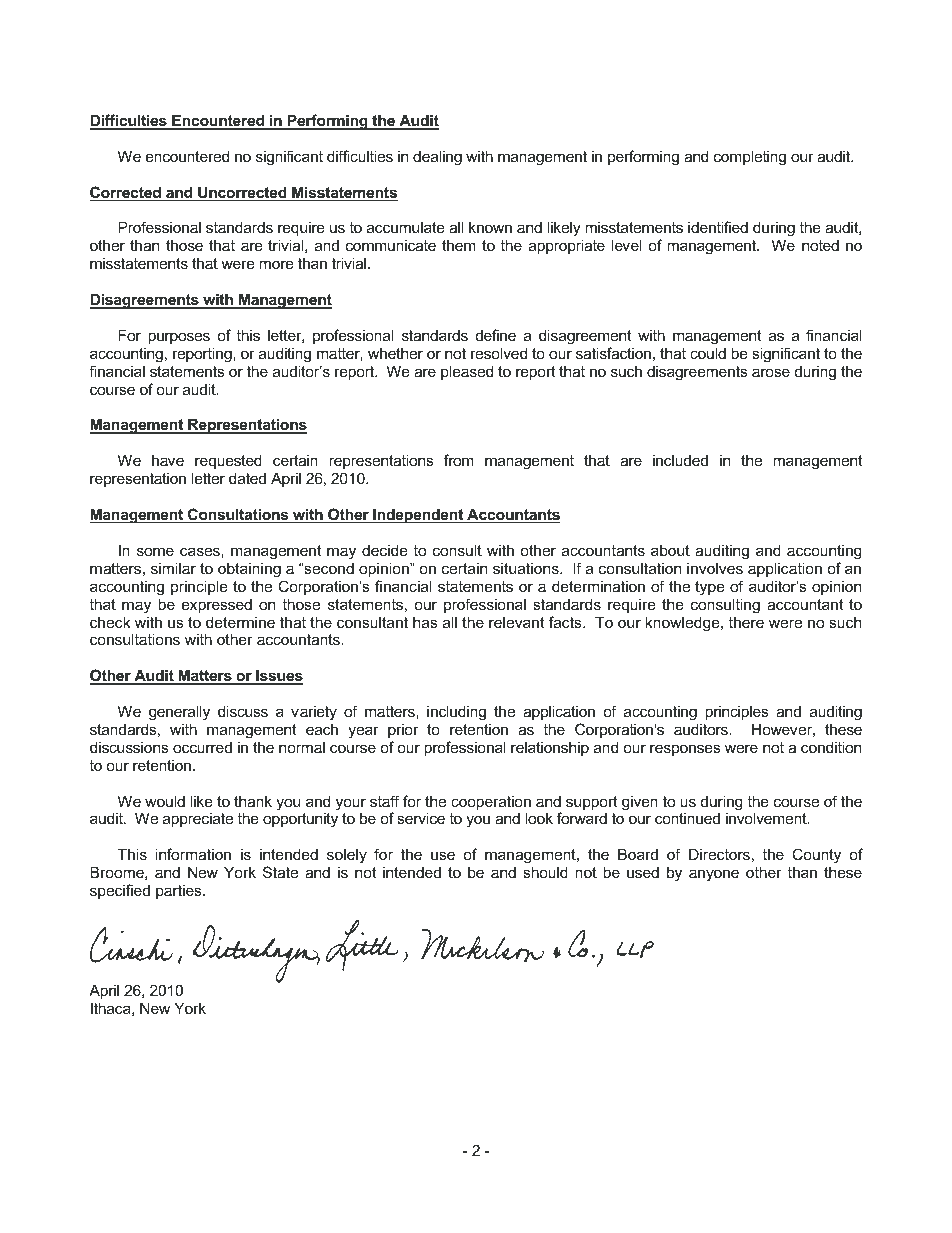  Describe the element at coordinates (545, 872) in the screenshot. I see `should` at that location.
